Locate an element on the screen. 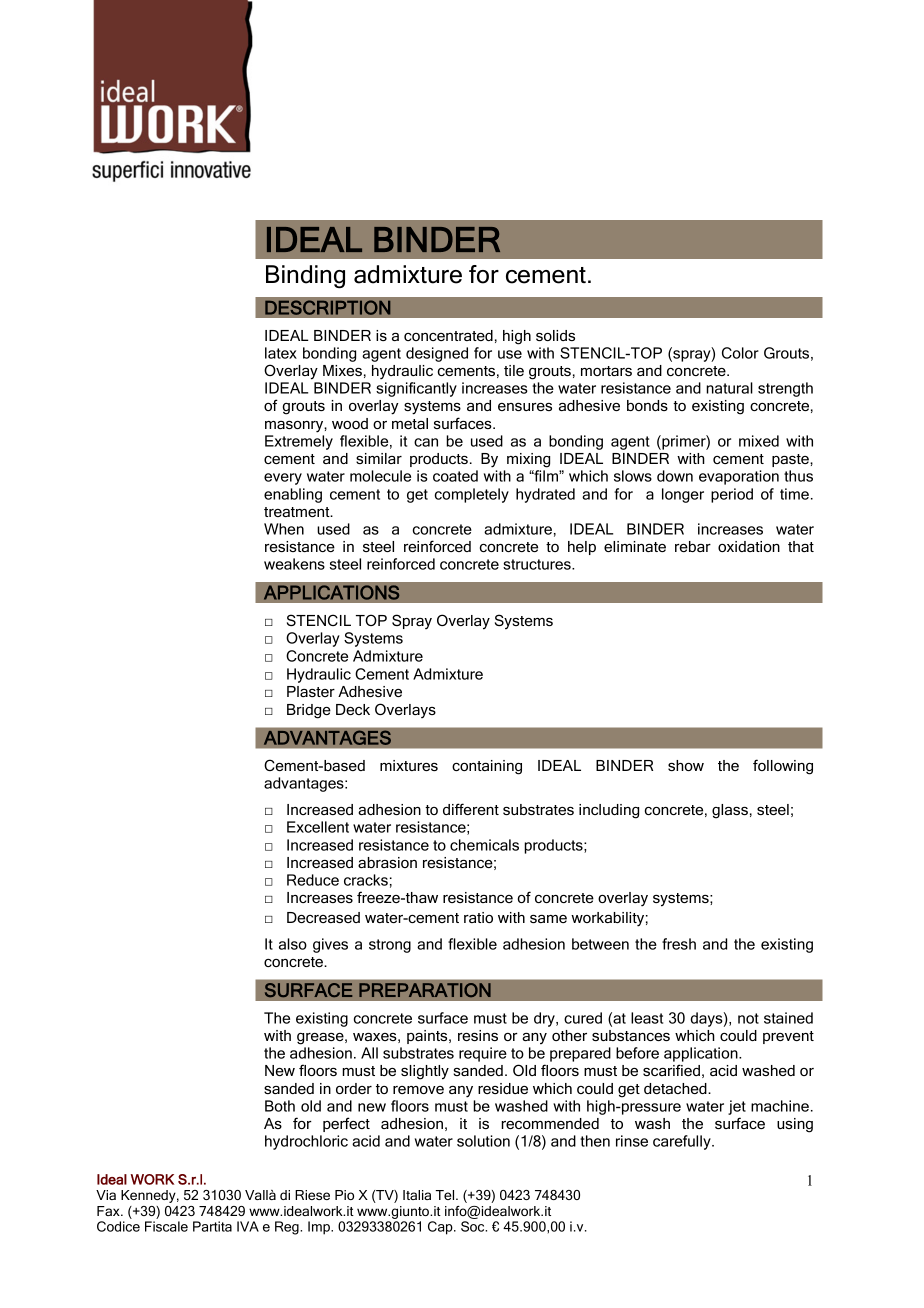  When is located at coordinates (284, 529).
